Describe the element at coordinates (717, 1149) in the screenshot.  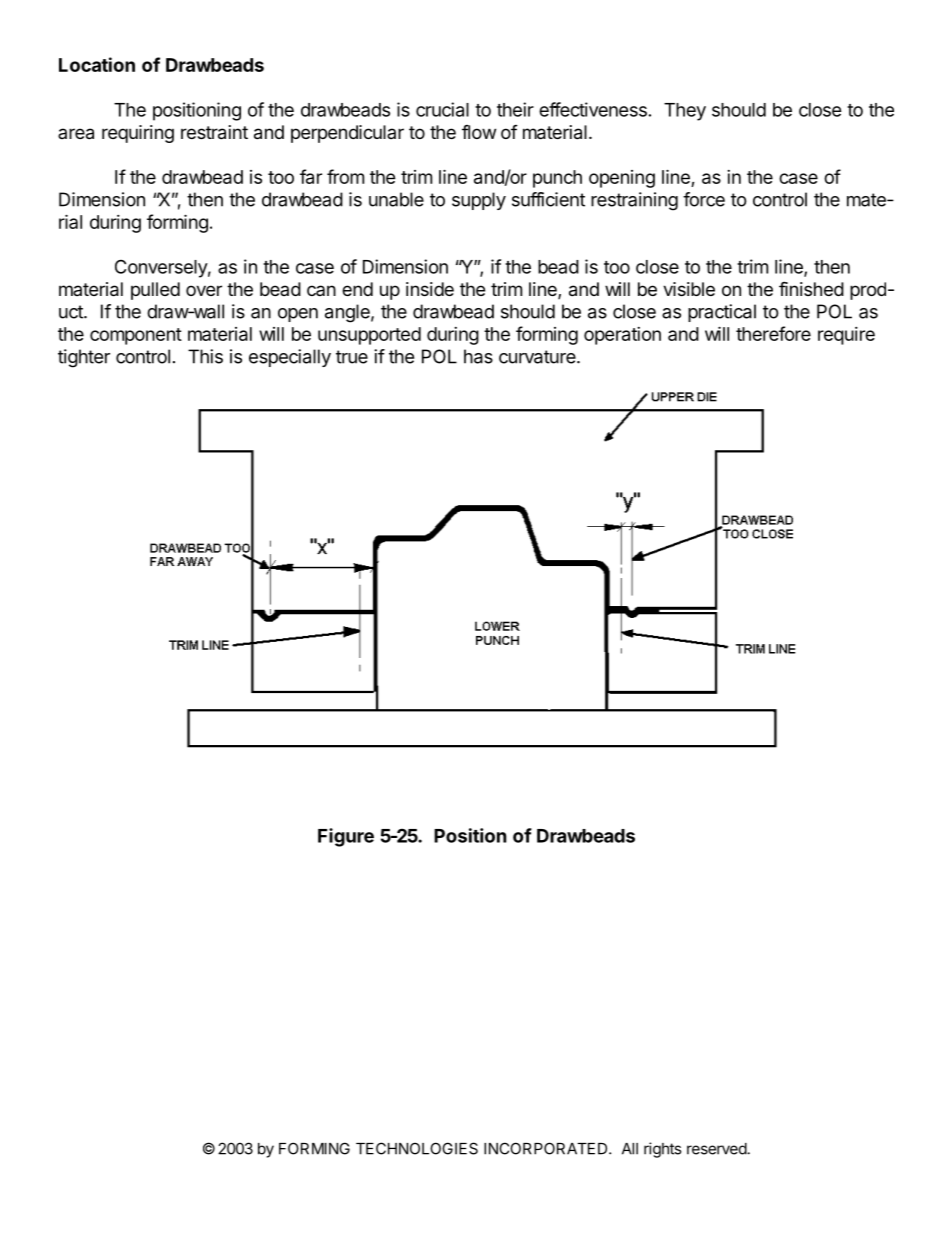
I see `reserved` at that location.
